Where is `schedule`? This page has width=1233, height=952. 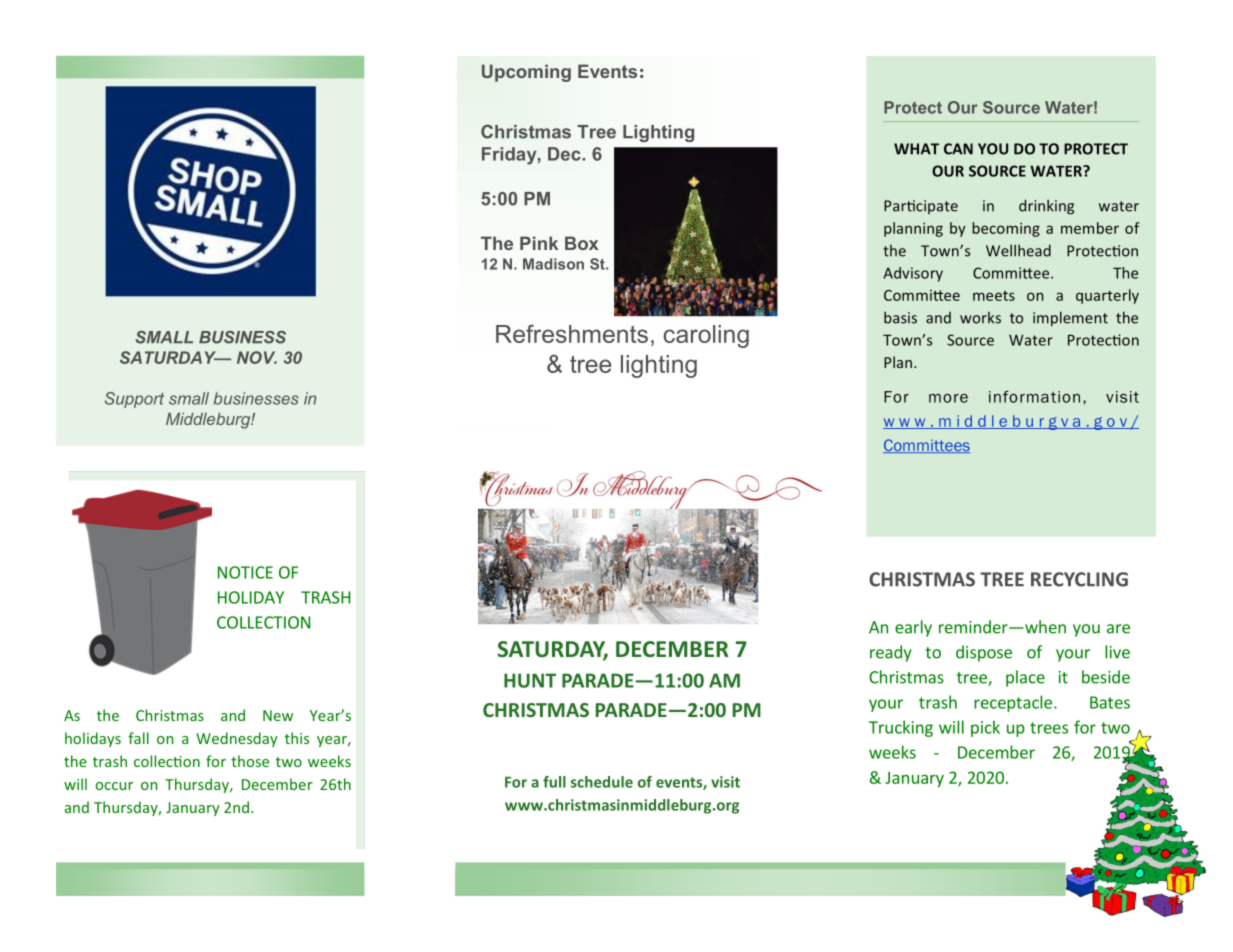 schedule is located at coordinates (602, 782).
